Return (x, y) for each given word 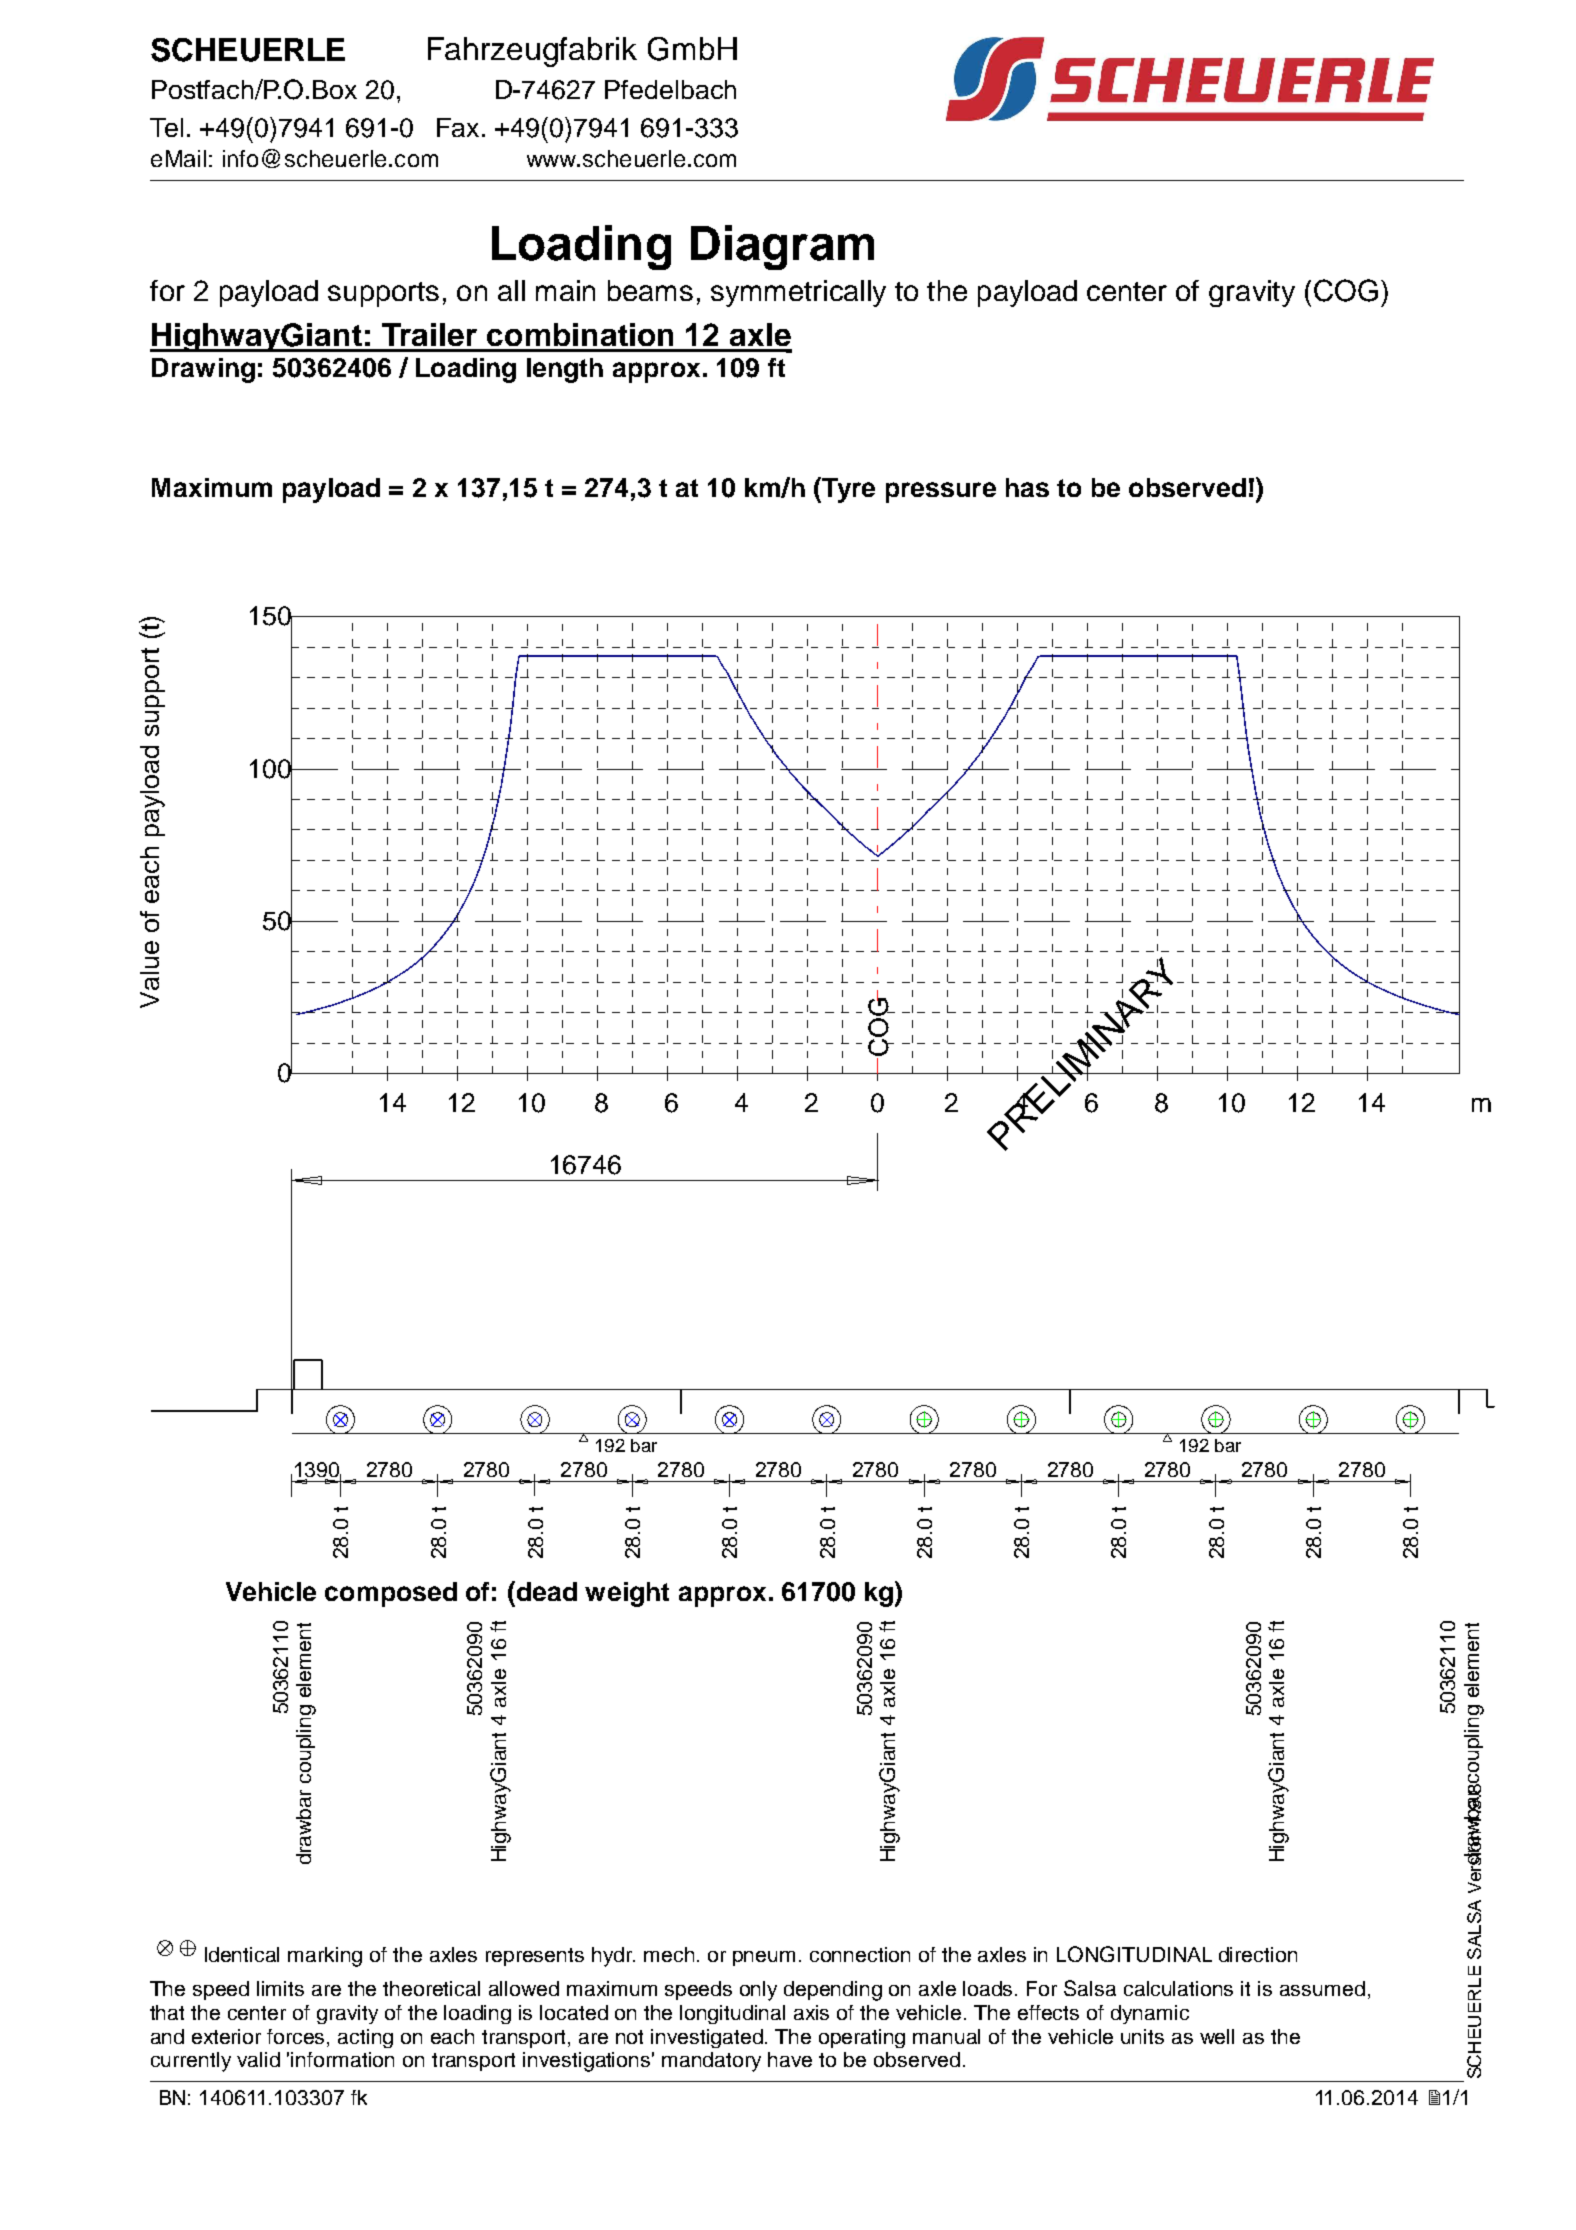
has (1027, 487)
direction (1258, 1954)
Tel (166, 127)
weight (627, 1594)
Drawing (203, 370)
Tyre (847, 490)
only (758, 1991)
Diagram (782, 247)
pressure (941, 492)
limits (280, 1988)
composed (391, 1594)
